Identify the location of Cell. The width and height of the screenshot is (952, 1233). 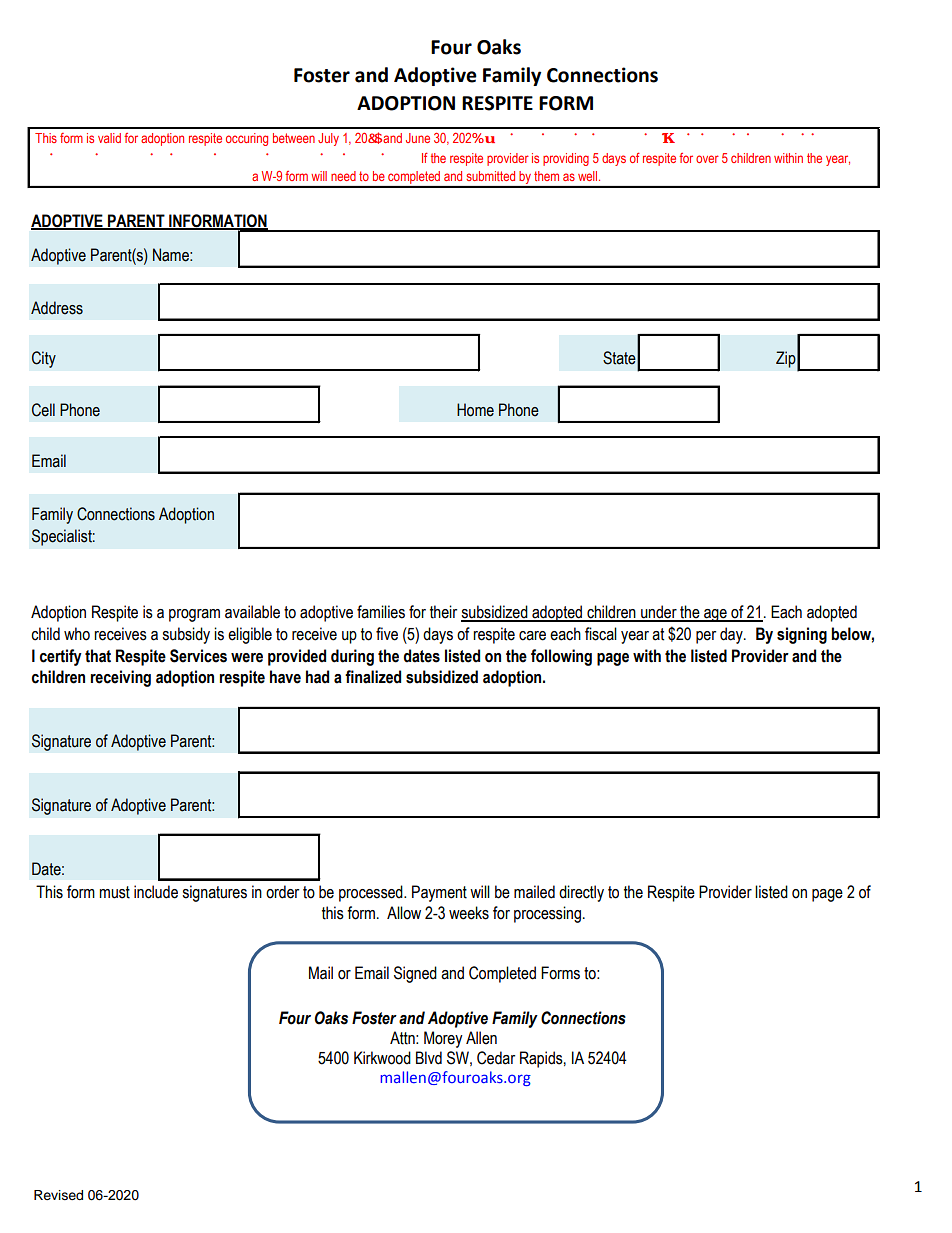
(43, 410).
